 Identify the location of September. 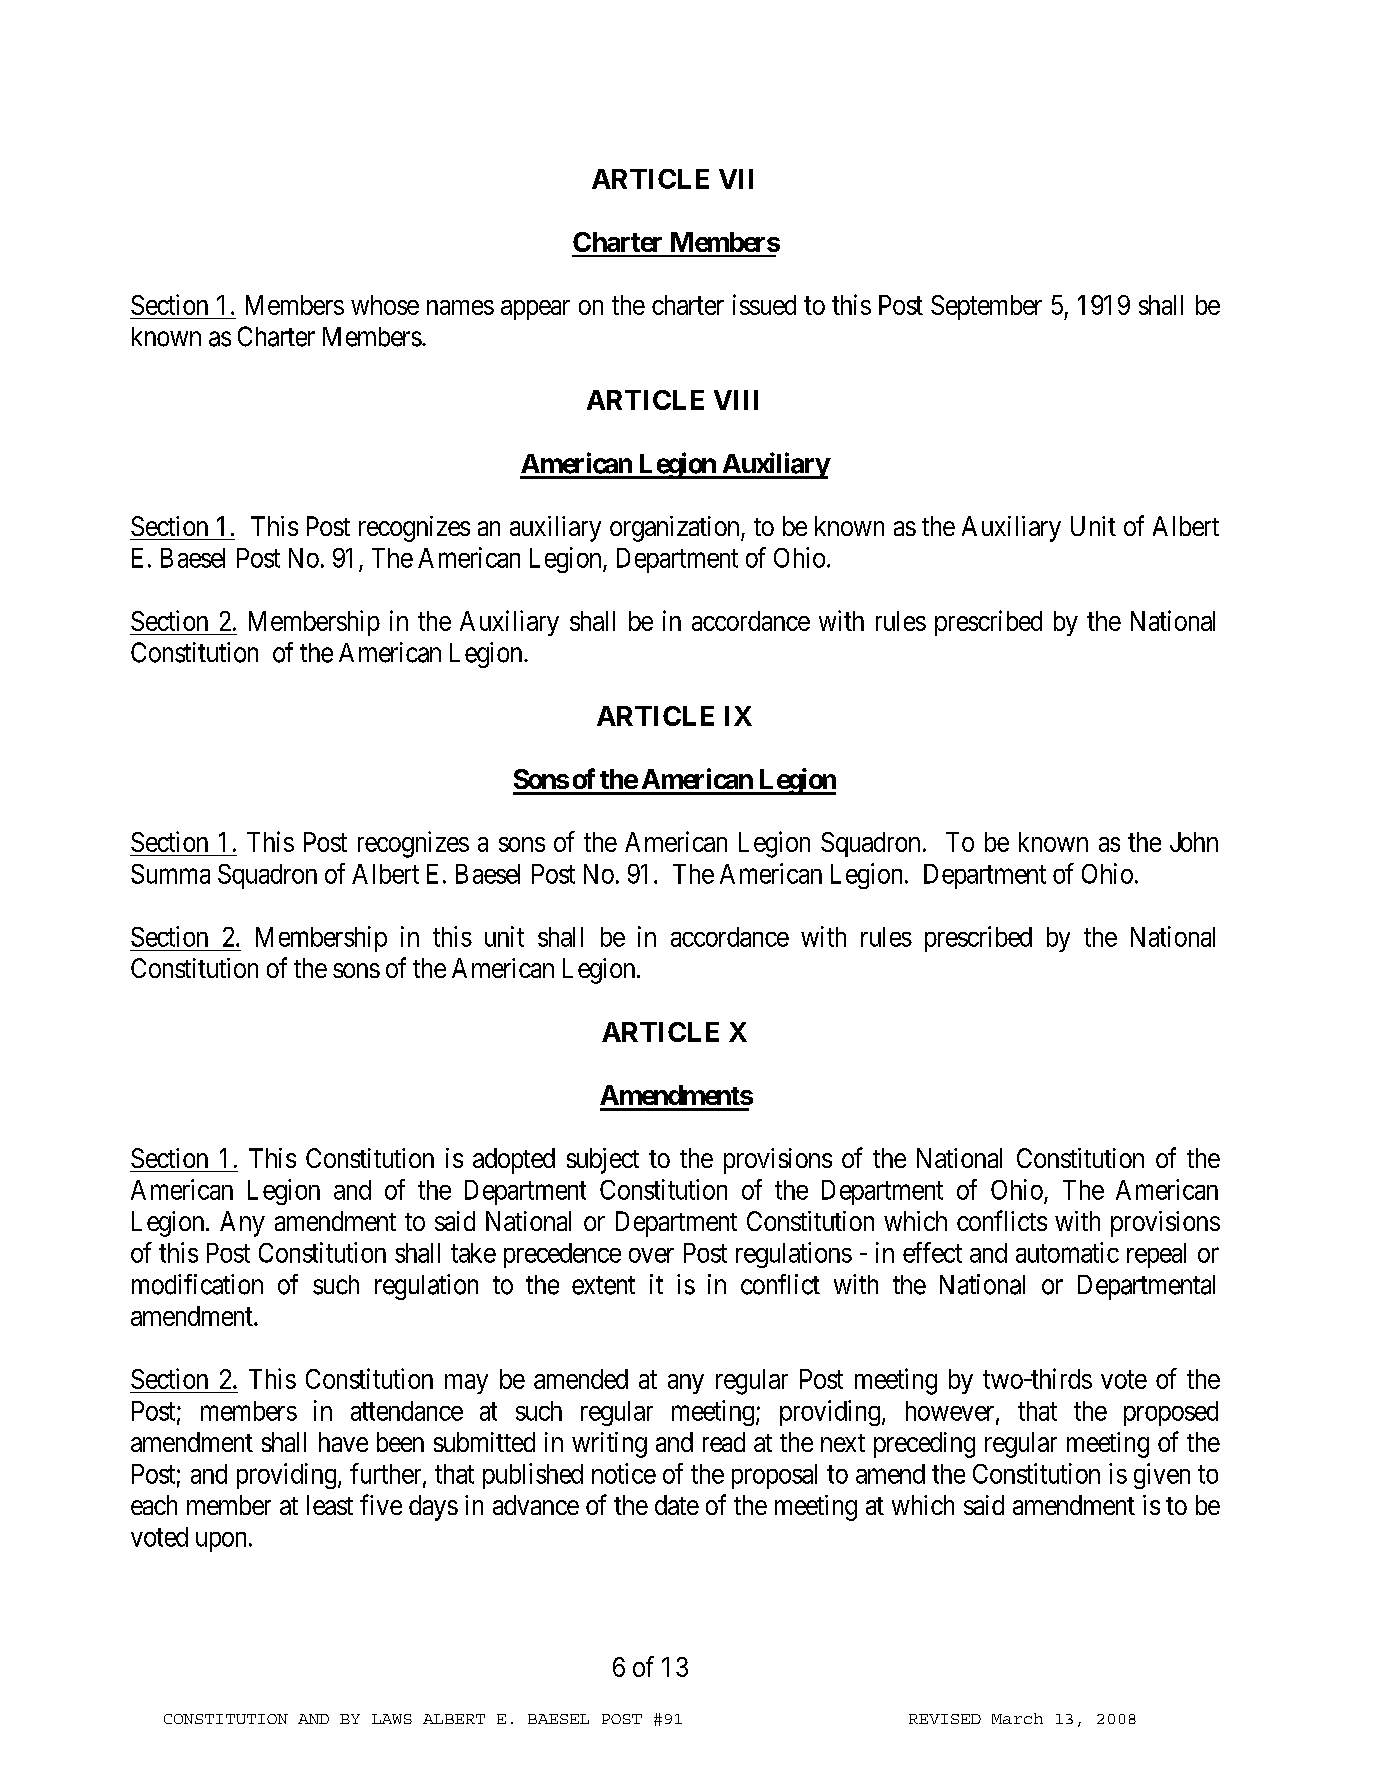
(986, 307).
